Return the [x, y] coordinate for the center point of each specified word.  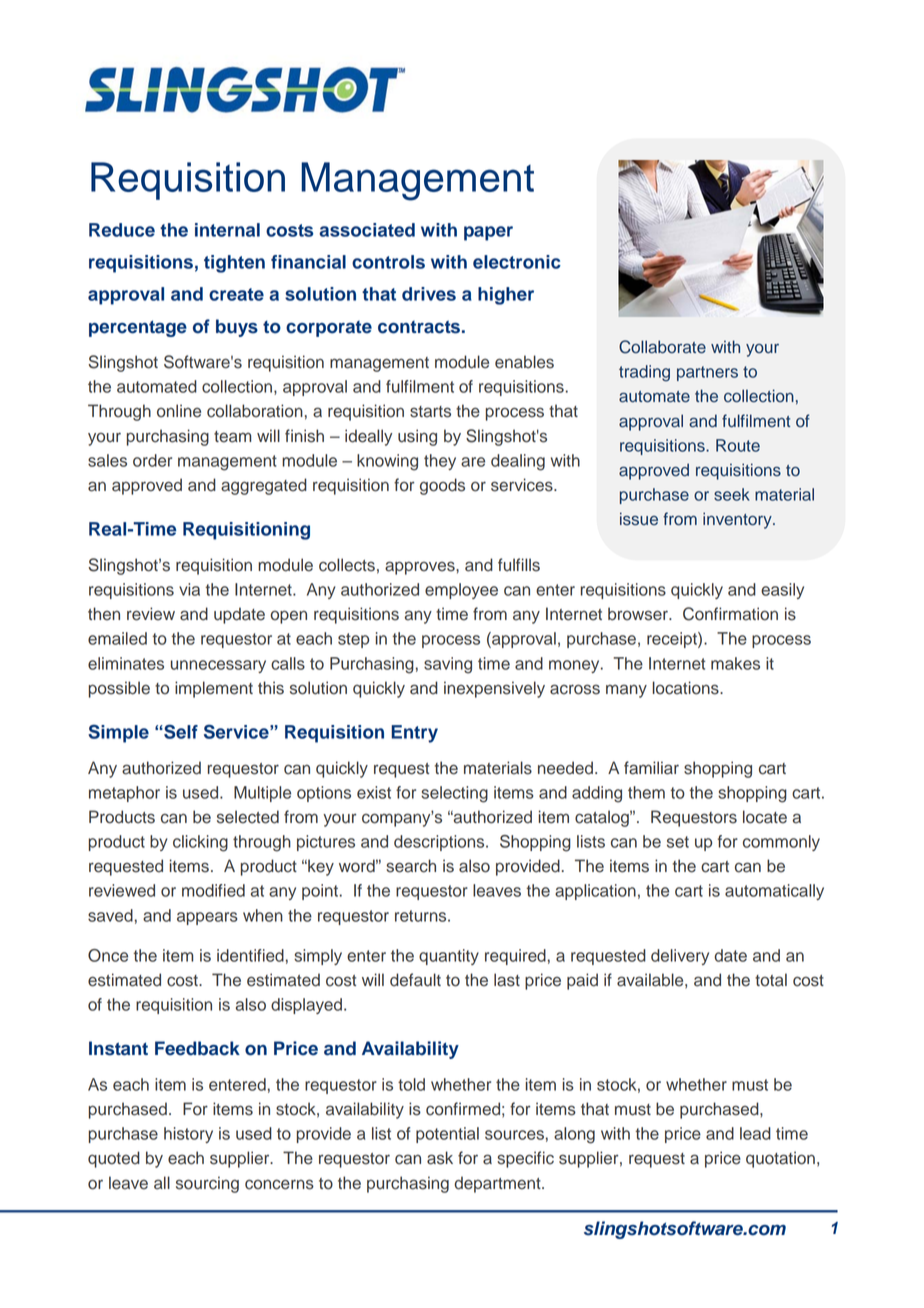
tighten [234, 264]
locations [687, 688]
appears [207, 918]
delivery [680, 957]
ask [440, 1158]
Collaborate [662, 347]
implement [214, 689]
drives [429, 294]
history [188, 1135]
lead [755, 1133]
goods [442, 486]
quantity [449, 957]
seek [732, 494]
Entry [414, 734]
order [152, 460]
